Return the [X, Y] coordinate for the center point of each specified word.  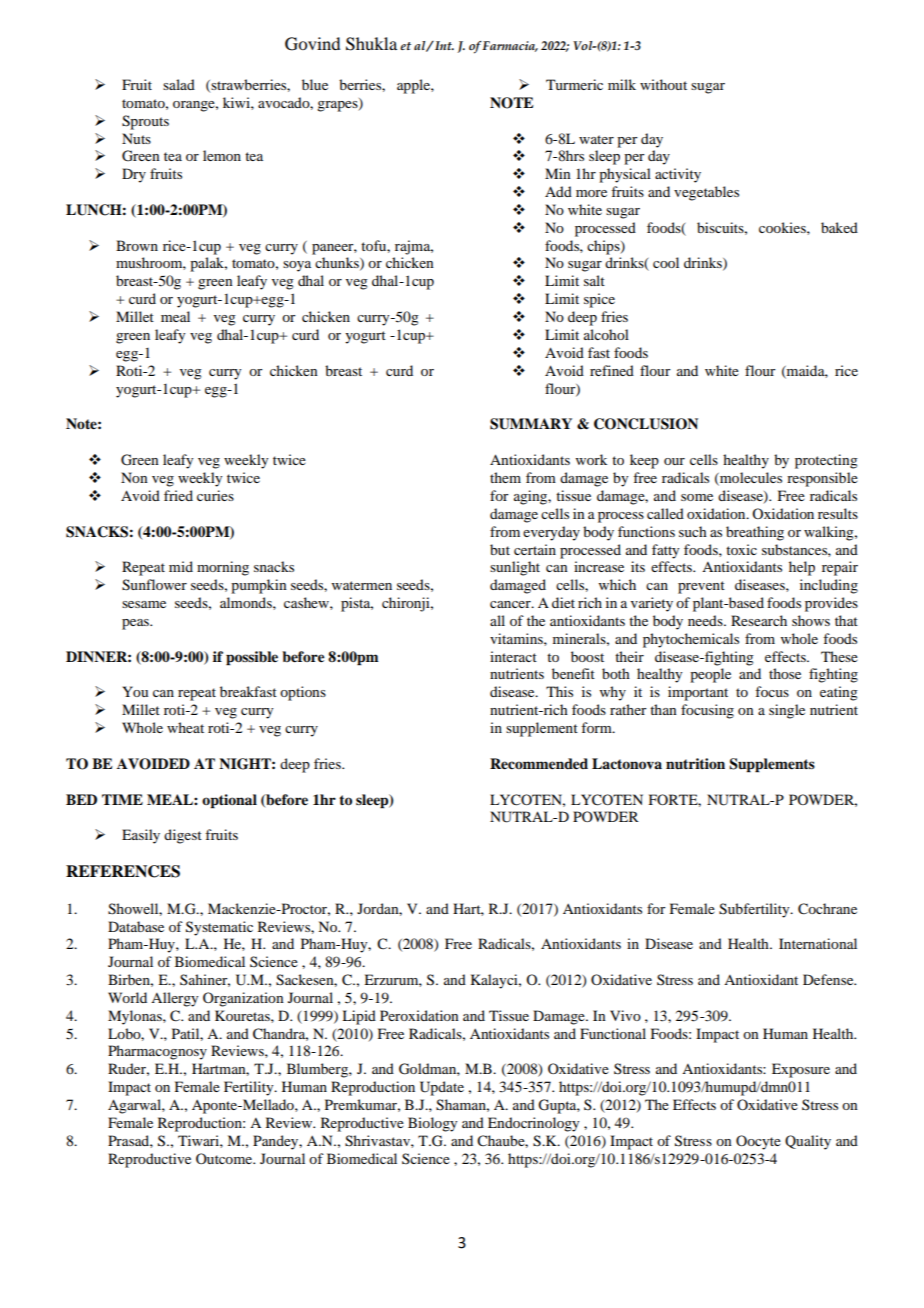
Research [759, 620]
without [663, 84]
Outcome [225, 1158]
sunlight [515, 568]
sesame [144, 604]
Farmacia [510, 46]
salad [179, 84]
